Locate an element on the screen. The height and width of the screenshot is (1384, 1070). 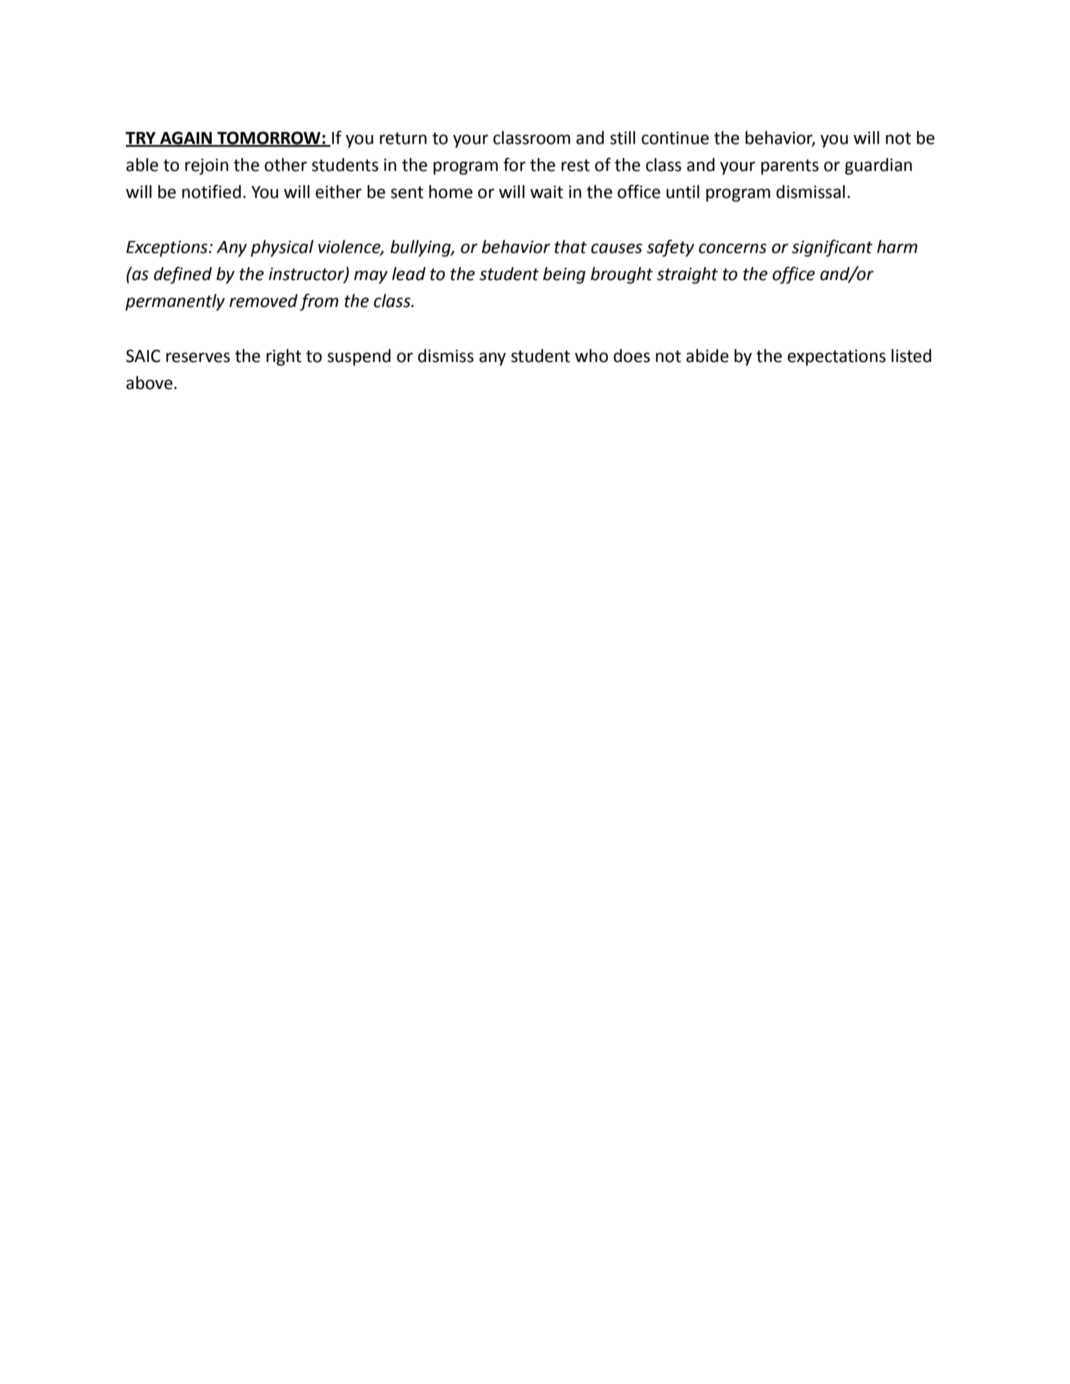
removed is located at coordinates (263, 301).
